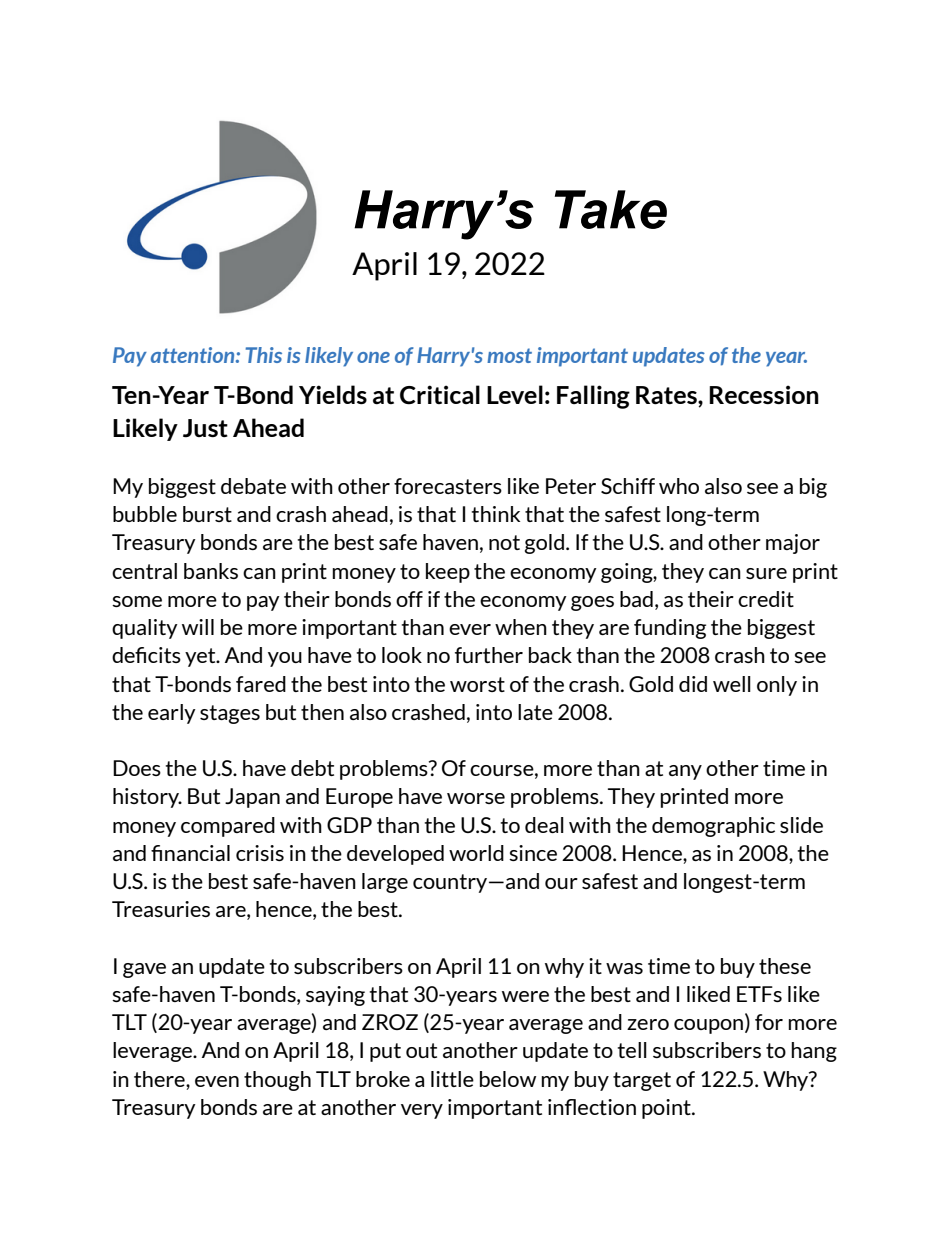 Image resolution: width=952 pixels, height=1233 pixels. I want to click on Recession, so click(764, 394).
